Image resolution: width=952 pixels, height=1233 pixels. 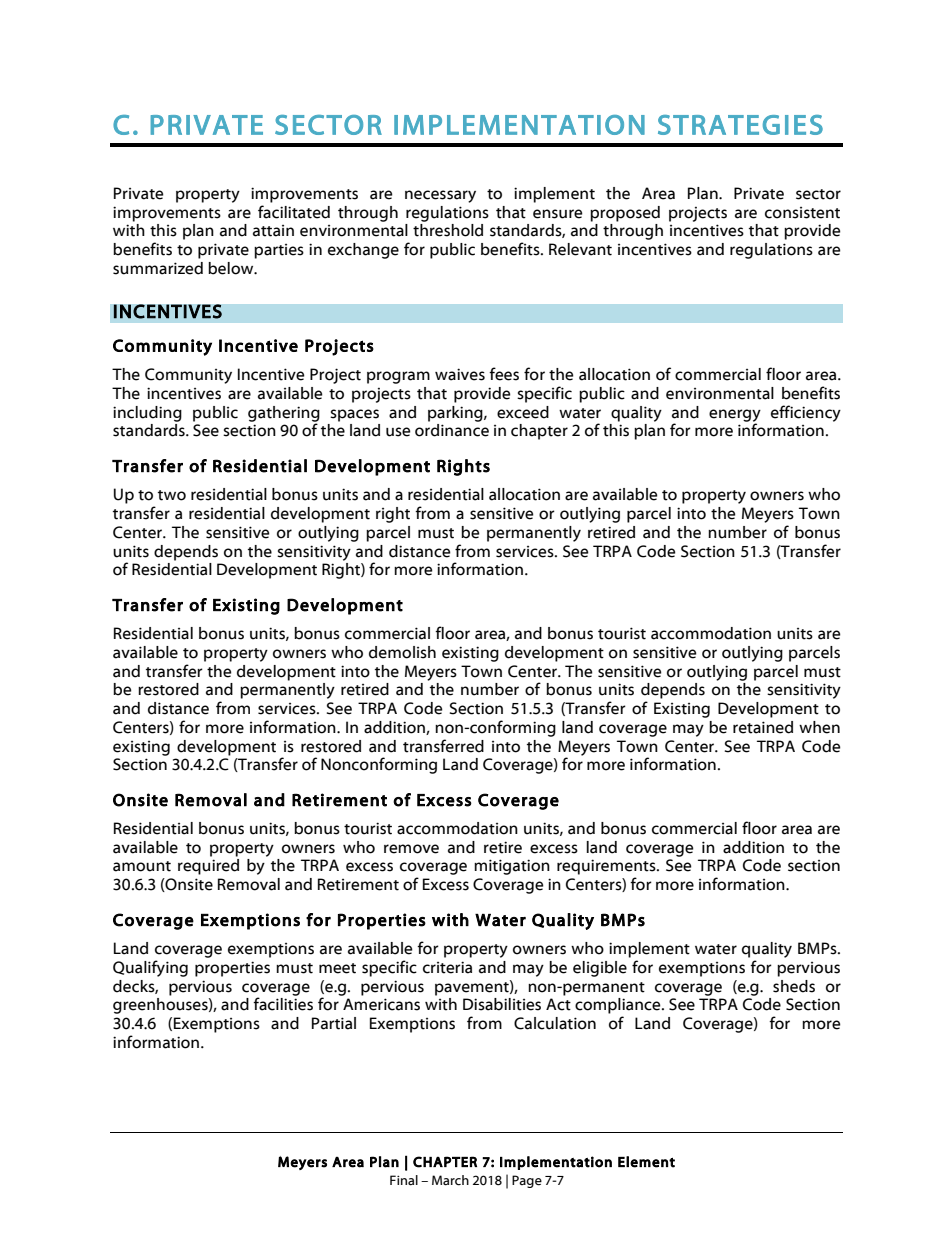 What do you see at coordinates (284, 414) in the page?
I see `gathering` at bounding box center [284, 414].
